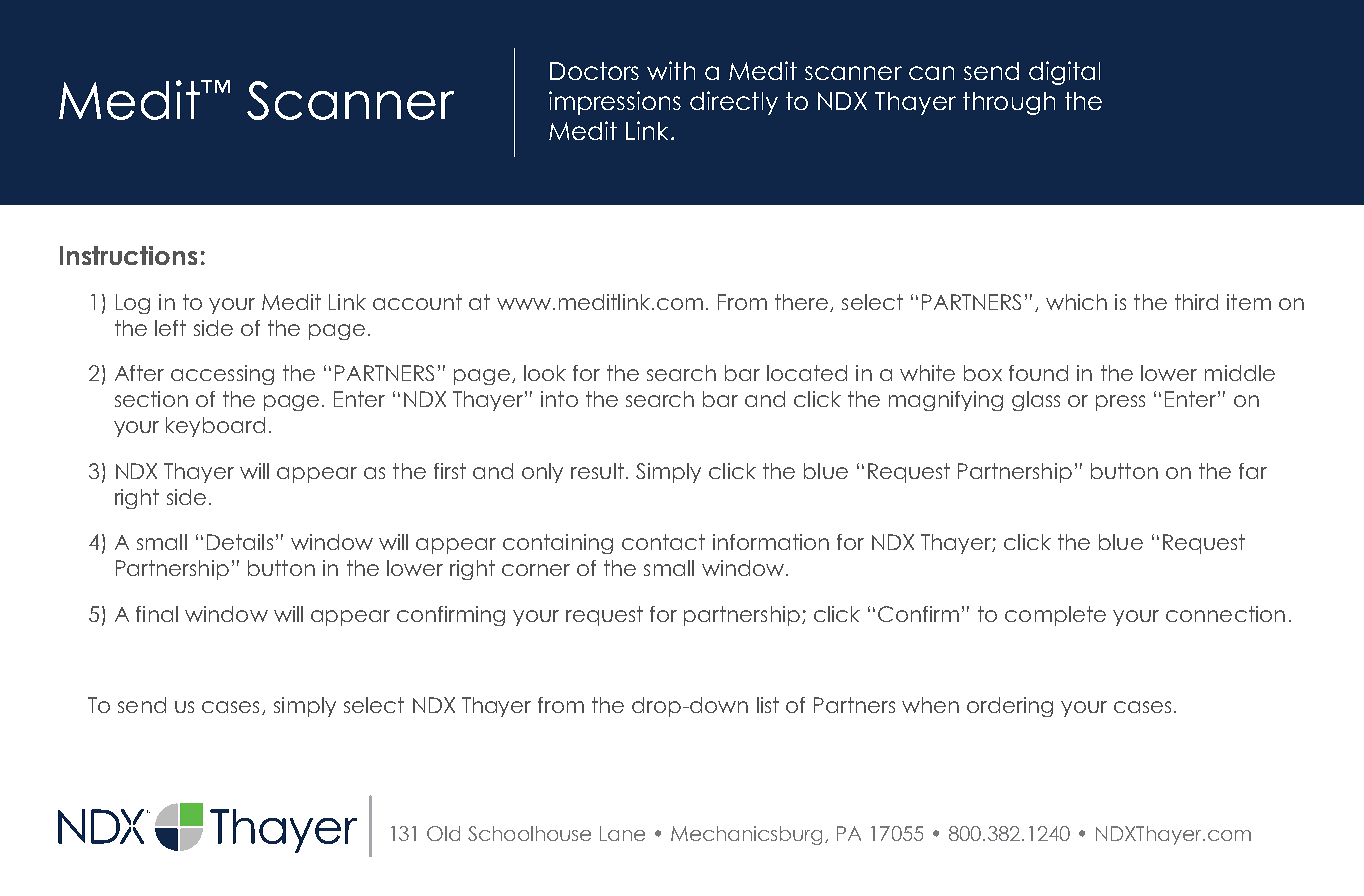  What do you see at coordinates (128, 255) in the screenshot?
I see `Instructions` at bounding box center [128, 255].
